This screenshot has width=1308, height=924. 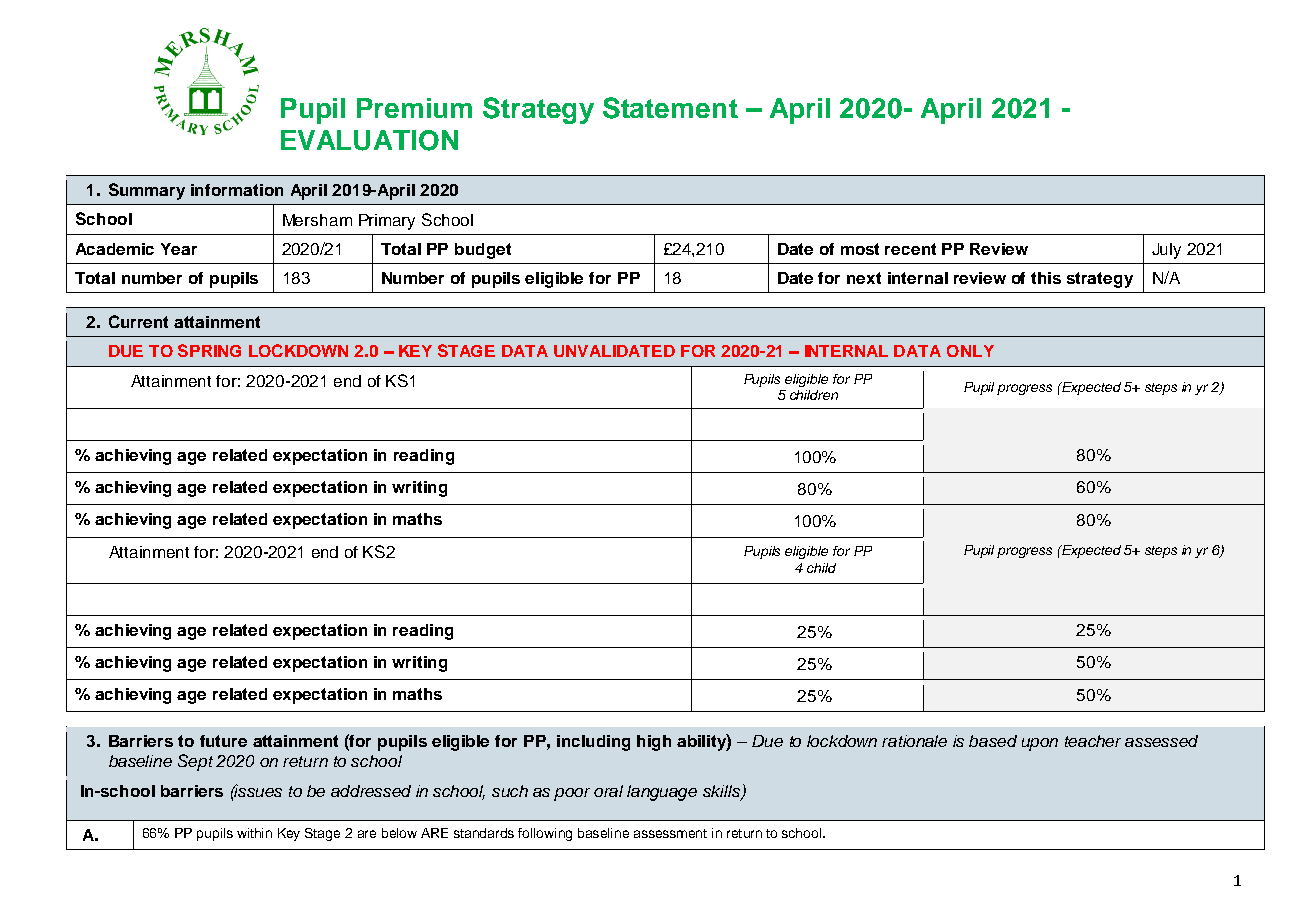 What do you see at coordinates (138, 321) in the screenshot?
I see `Current` at bounding box center [138, 321].
